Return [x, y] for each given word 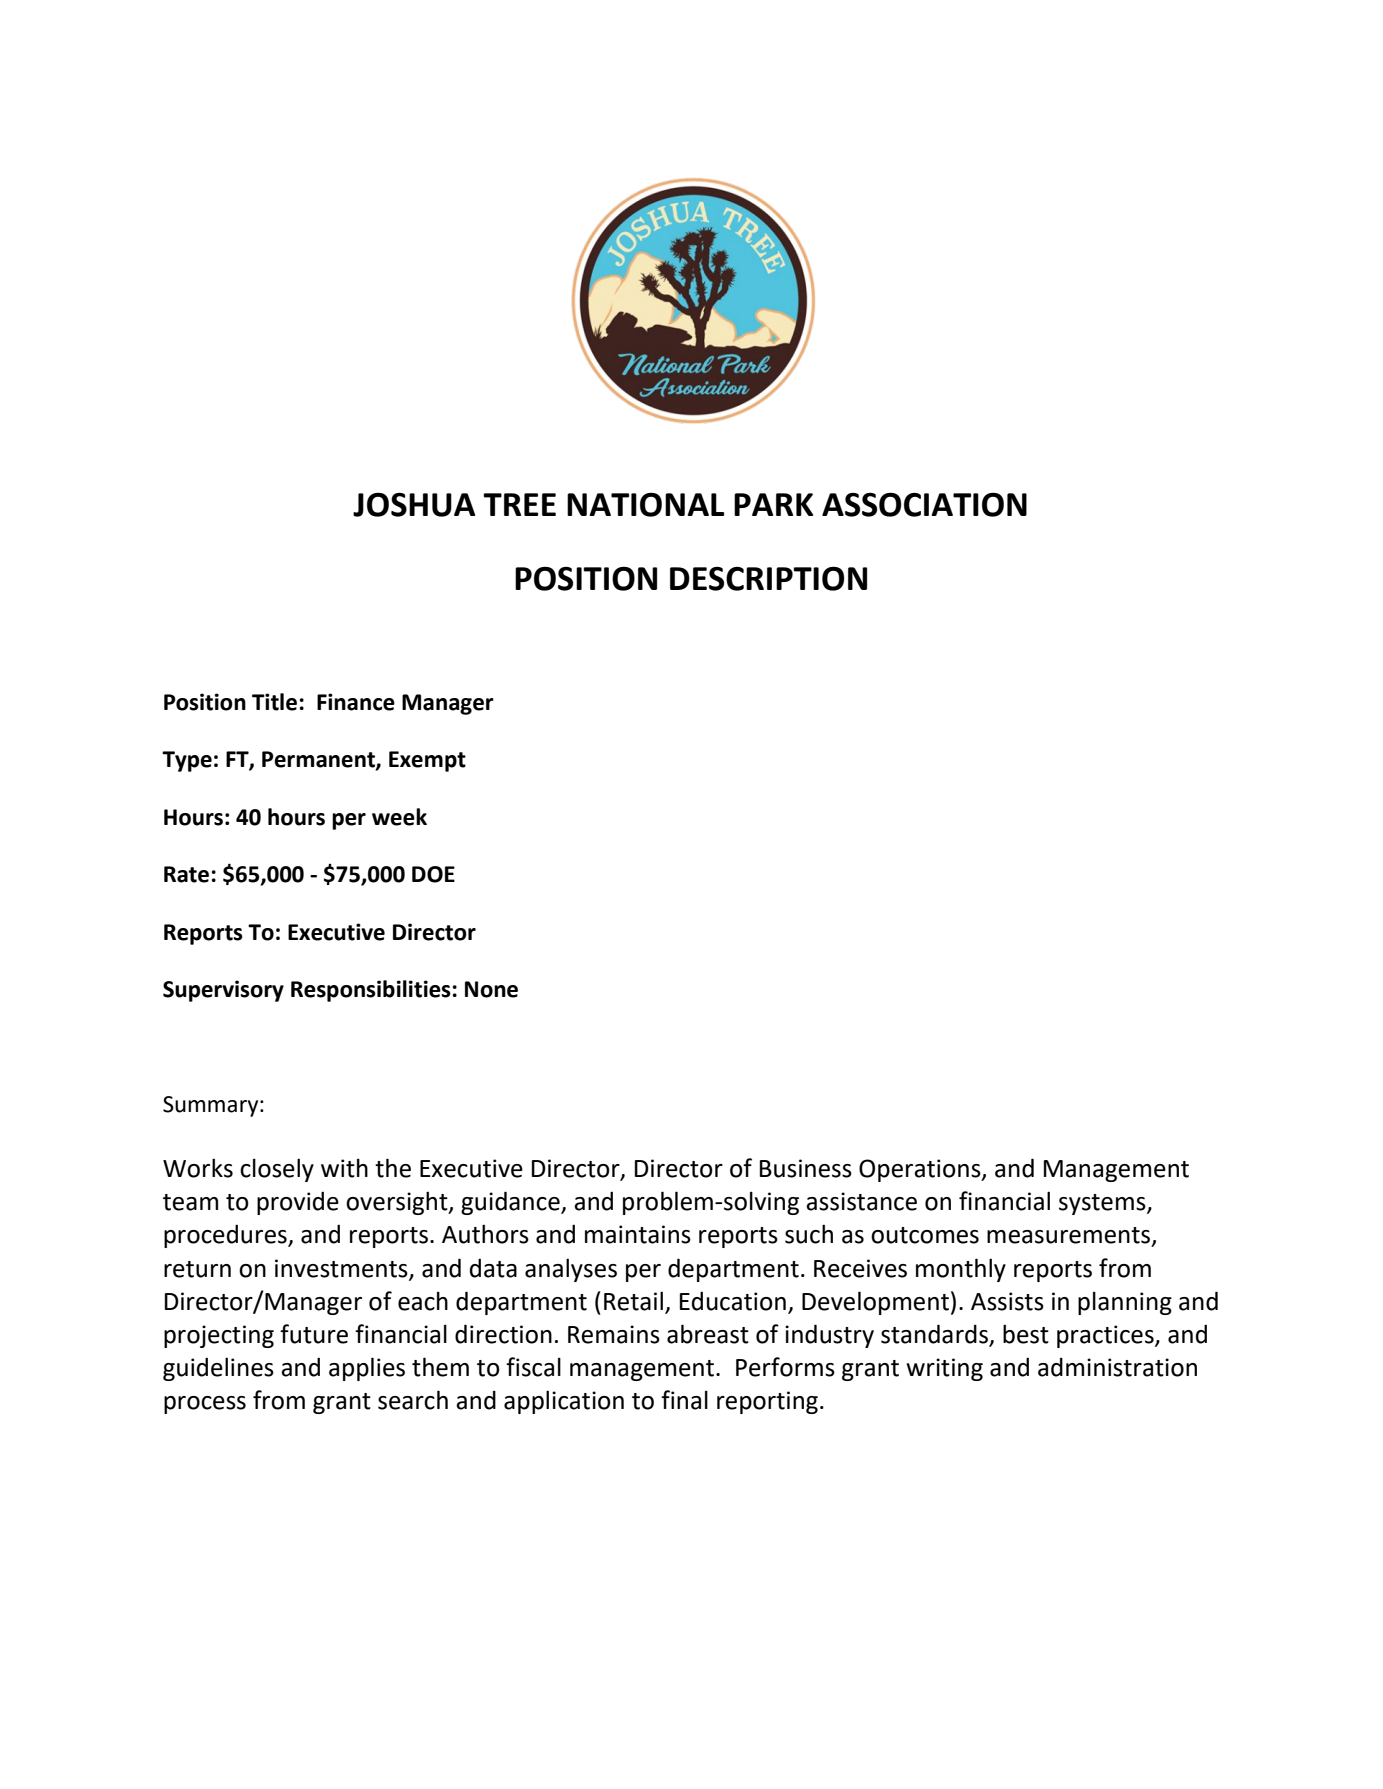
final [684, 1400]
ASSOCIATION [924, 504]
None [491, 989]
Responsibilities [371, 991]
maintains [638, 1234]
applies [367, 1369]
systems [1103, 1204]
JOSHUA [414, 504]
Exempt [427, 761]
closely [277, 1170]
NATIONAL [645, 504]
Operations [921, 1170]
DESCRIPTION [768, 578]
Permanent [319, 760]
